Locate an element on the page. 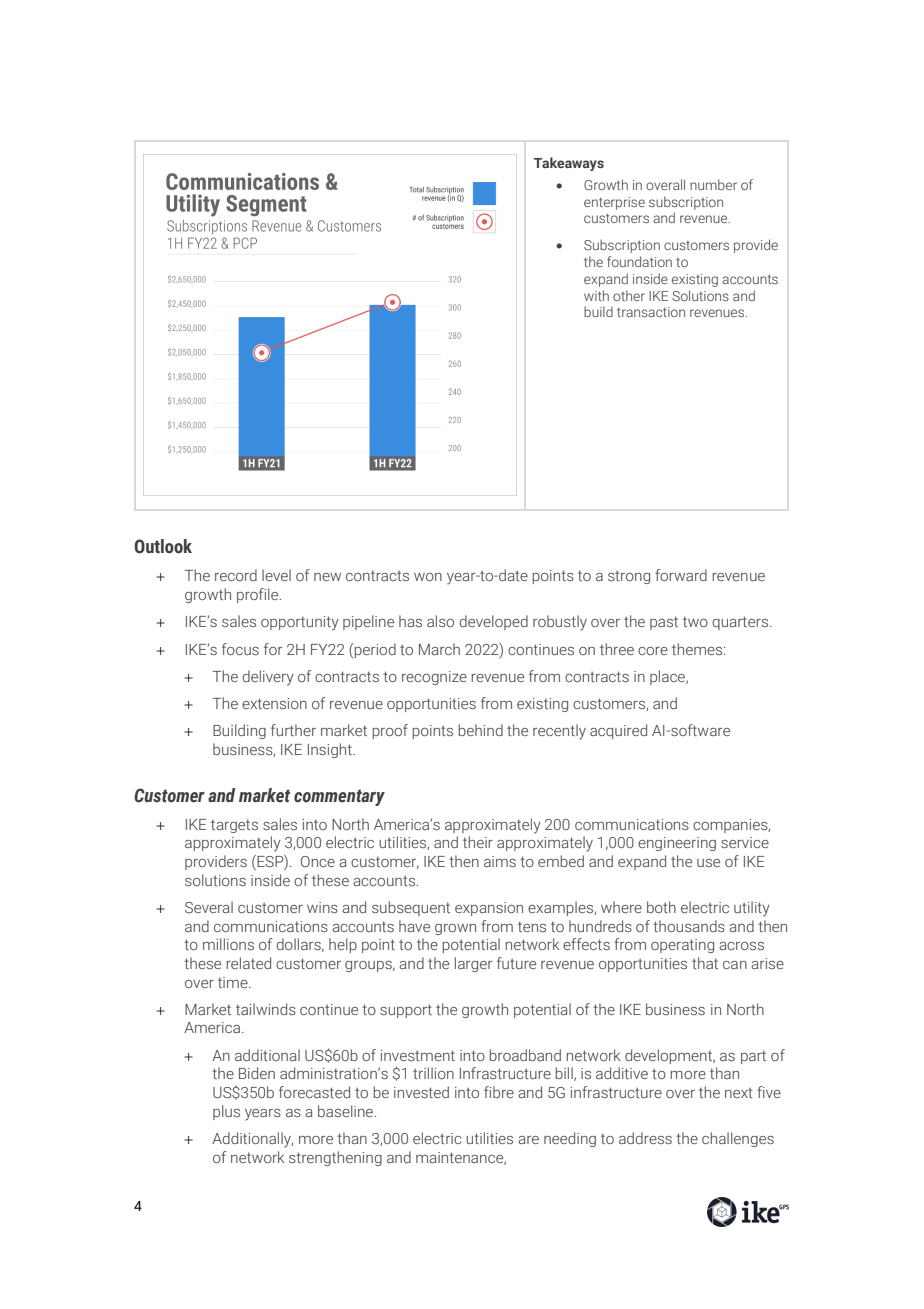 The height and width of the image is (1309, 924). Outlook is located at coordinates (163, 546).
